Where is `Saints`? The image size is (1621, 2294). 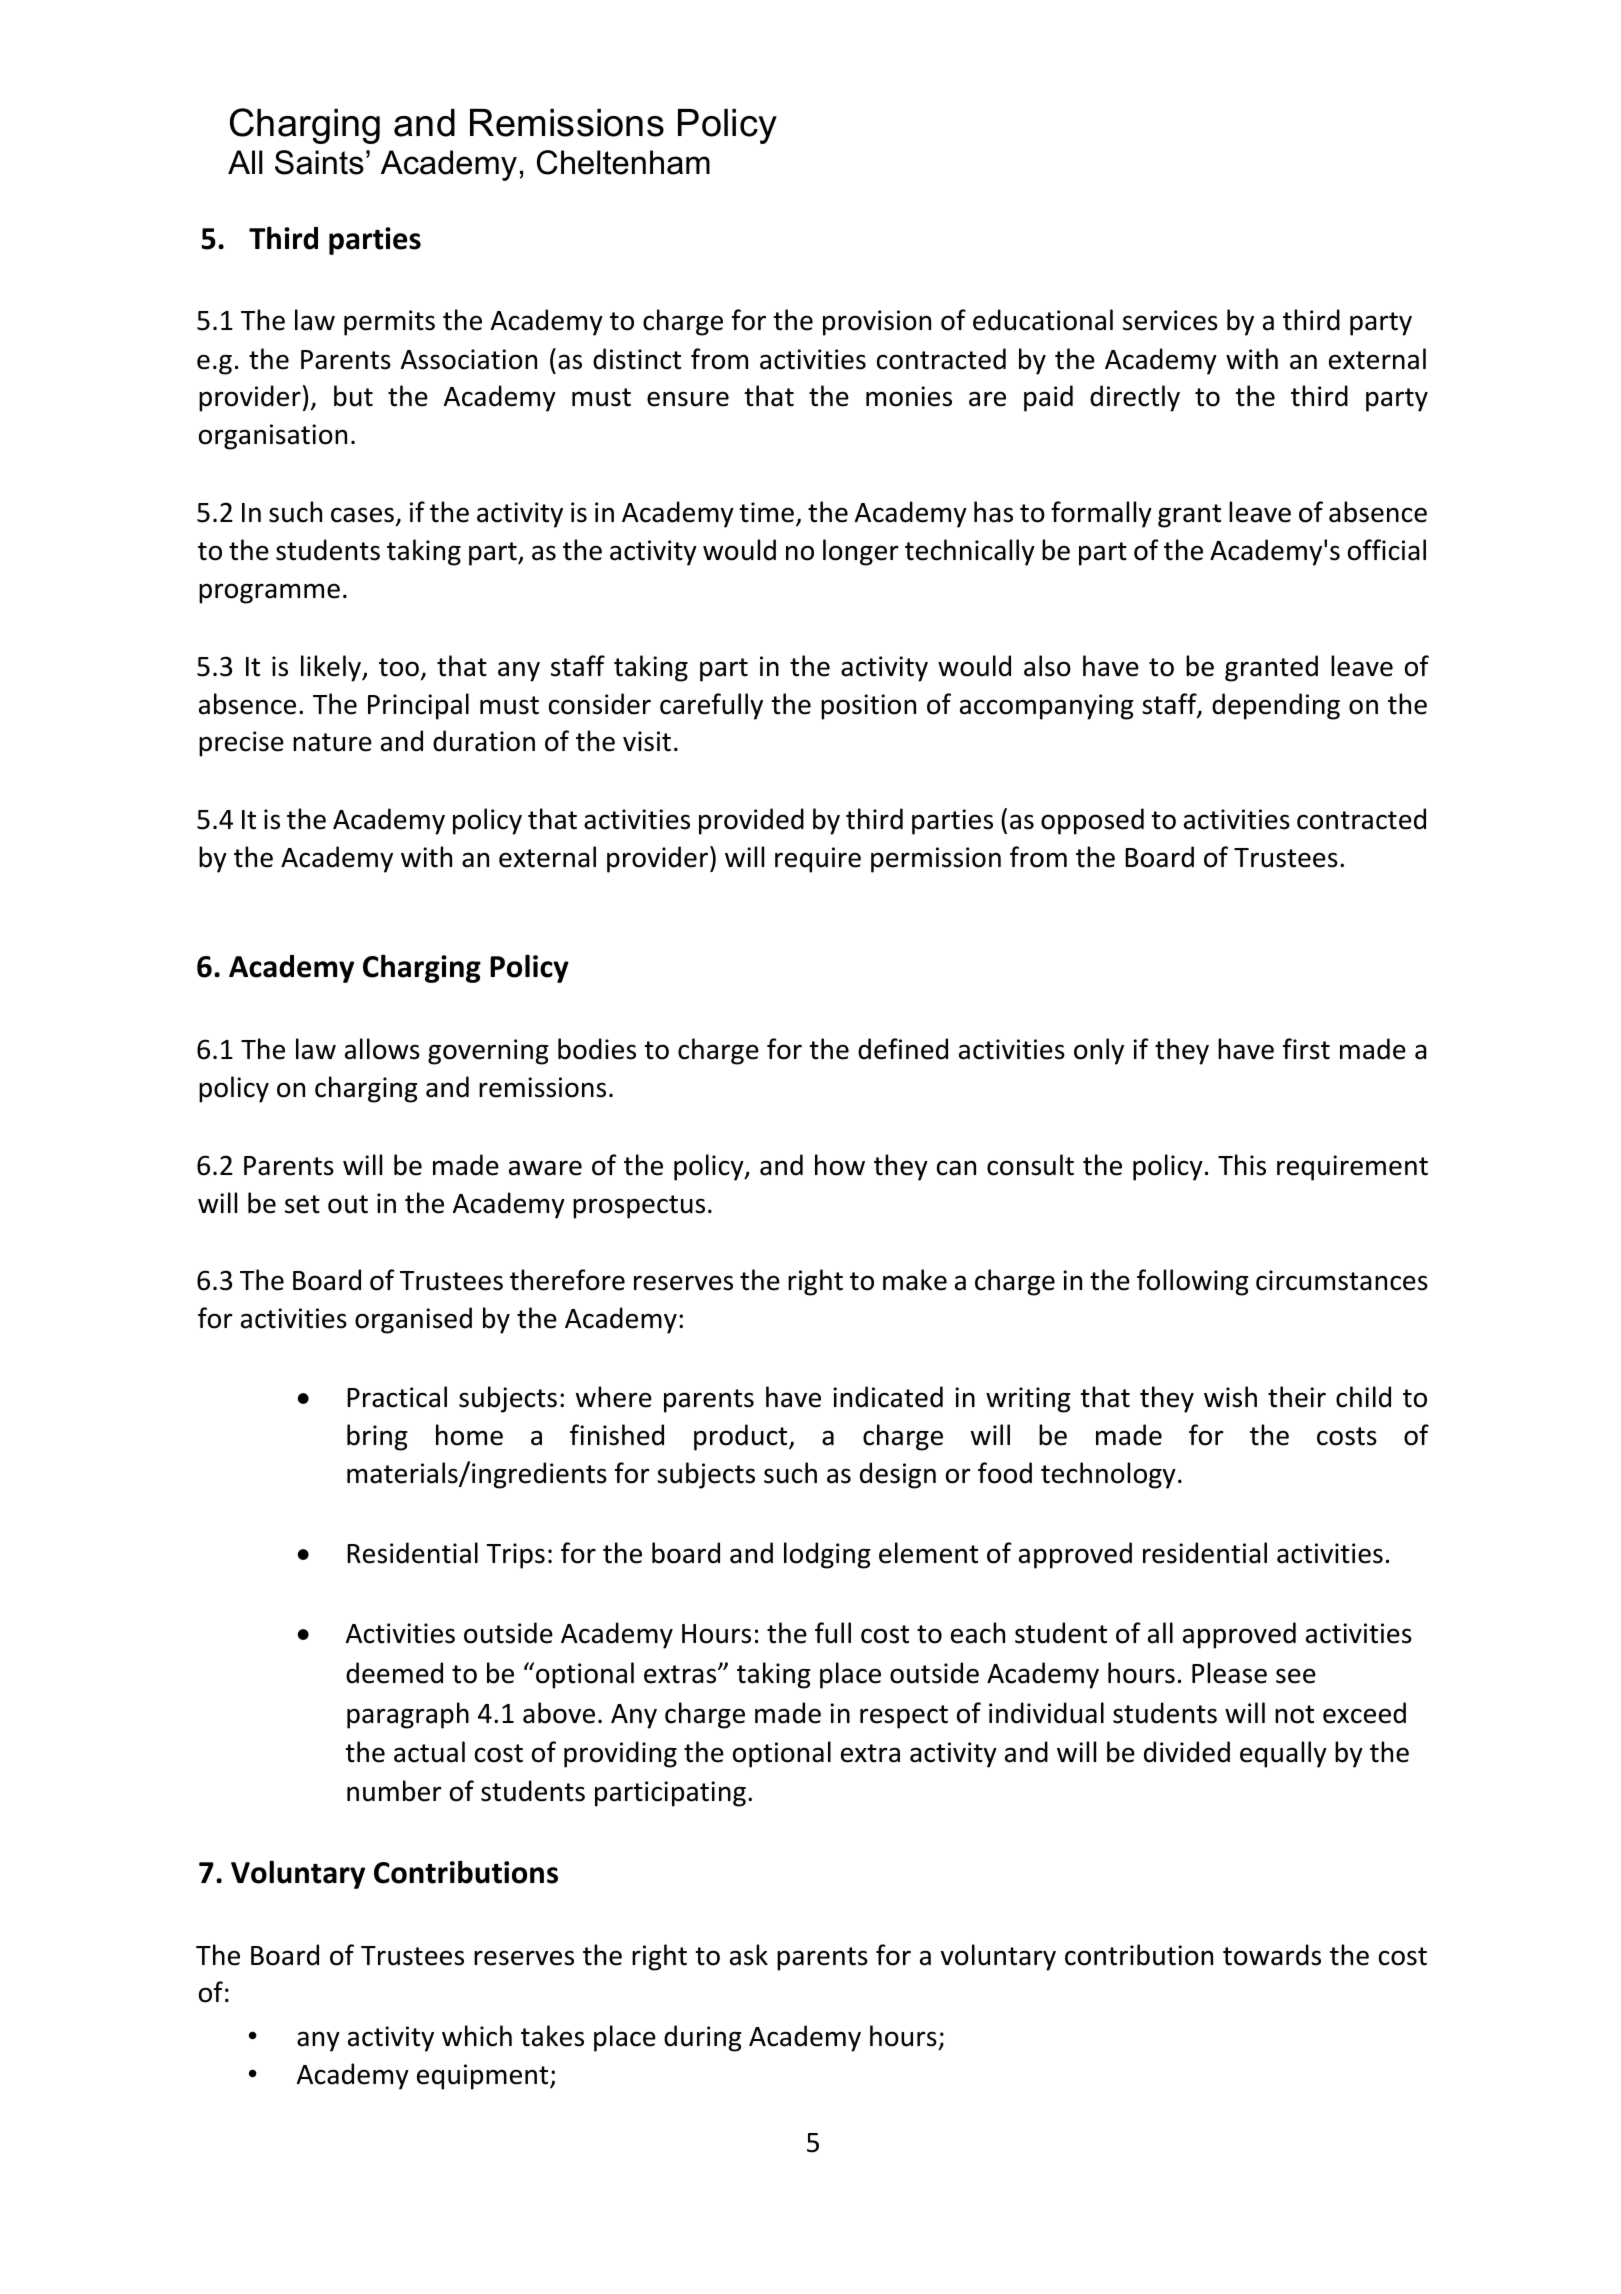 Saints is located at coordinates (319, 162).
